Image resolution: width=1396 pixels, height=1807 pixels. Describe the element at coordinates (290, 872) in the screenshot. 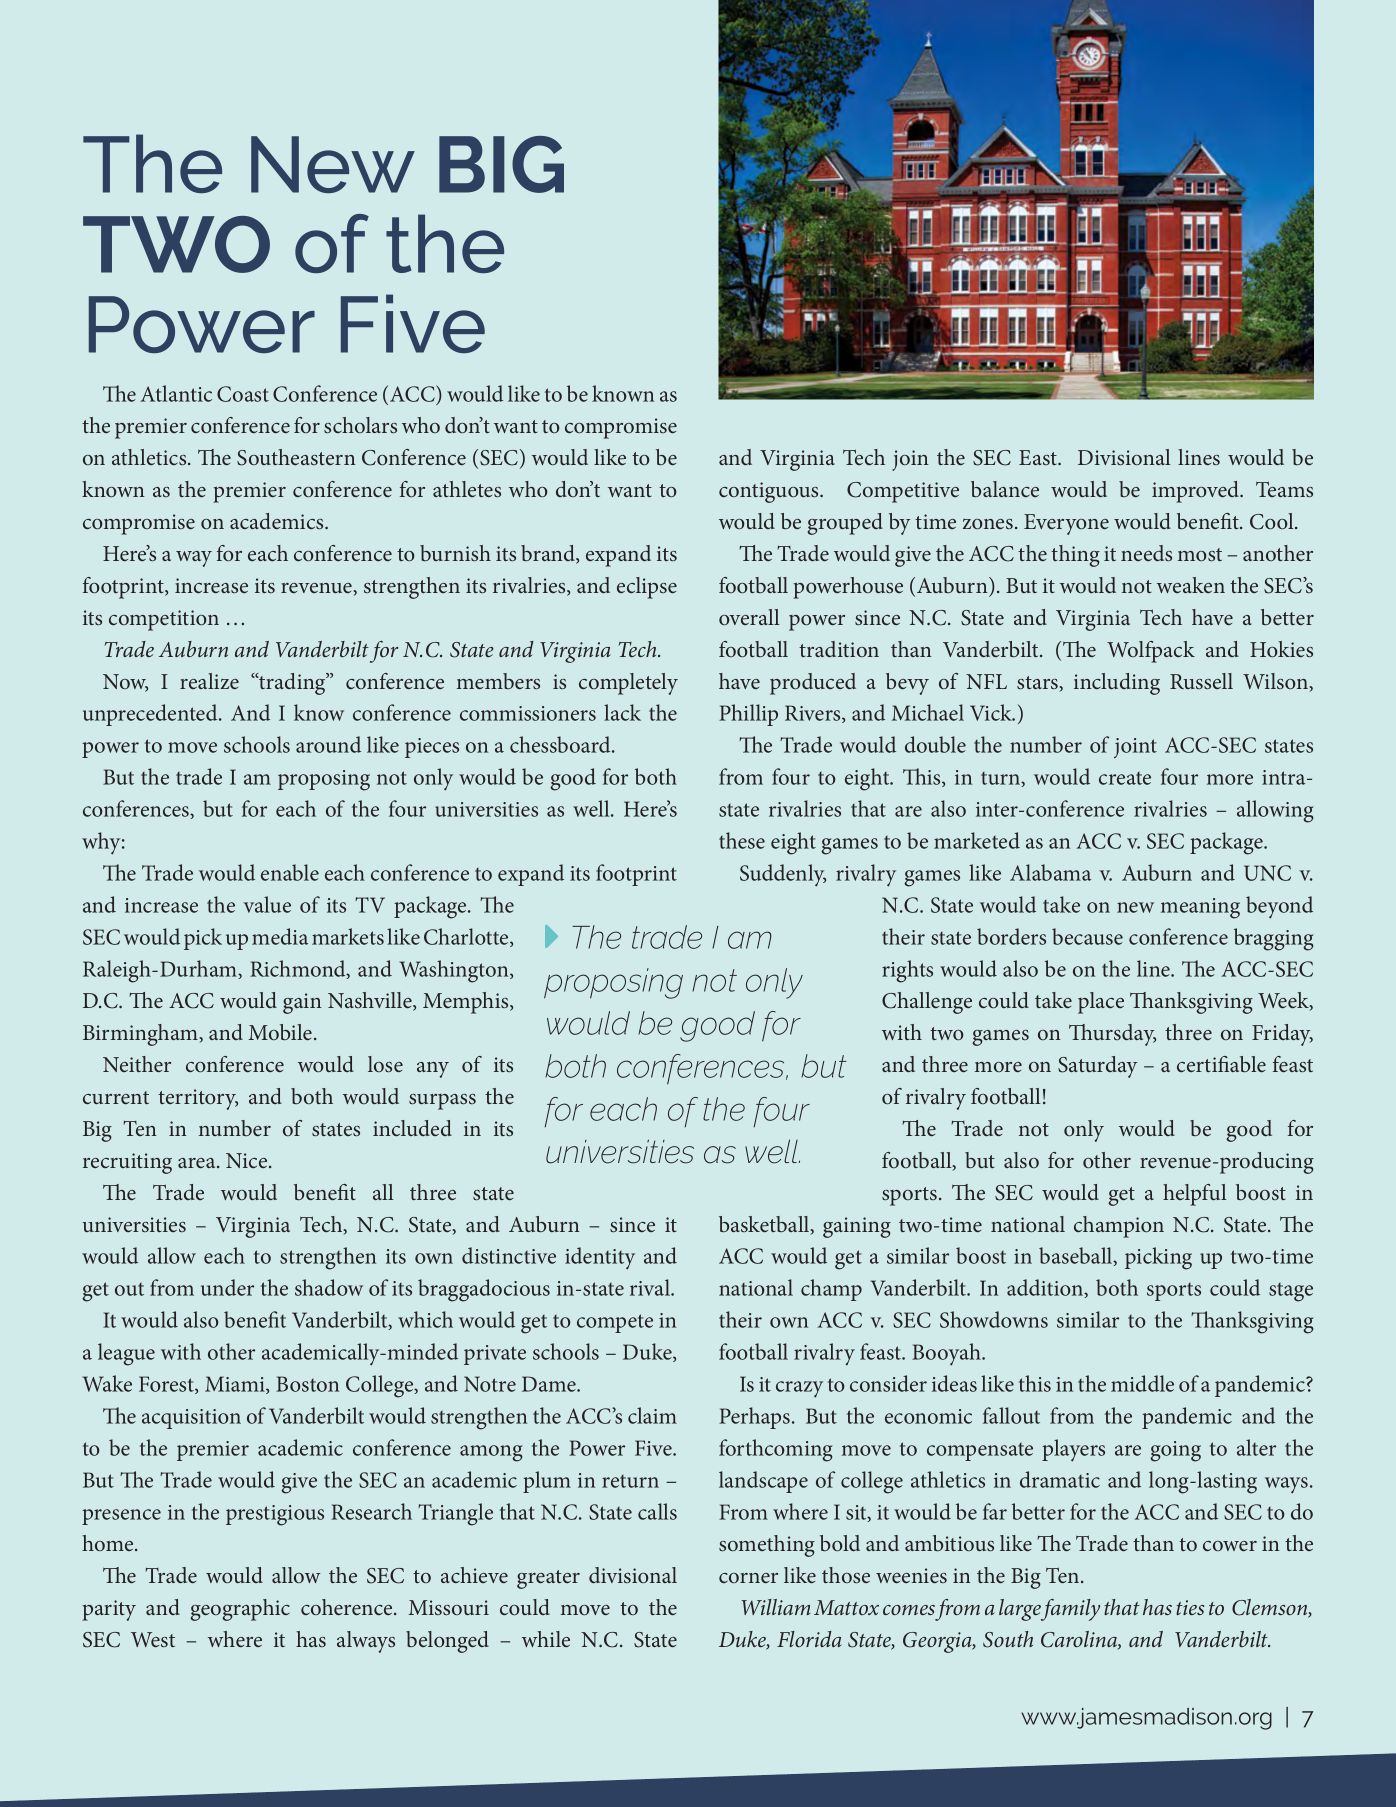

I see `enable` at that location.
